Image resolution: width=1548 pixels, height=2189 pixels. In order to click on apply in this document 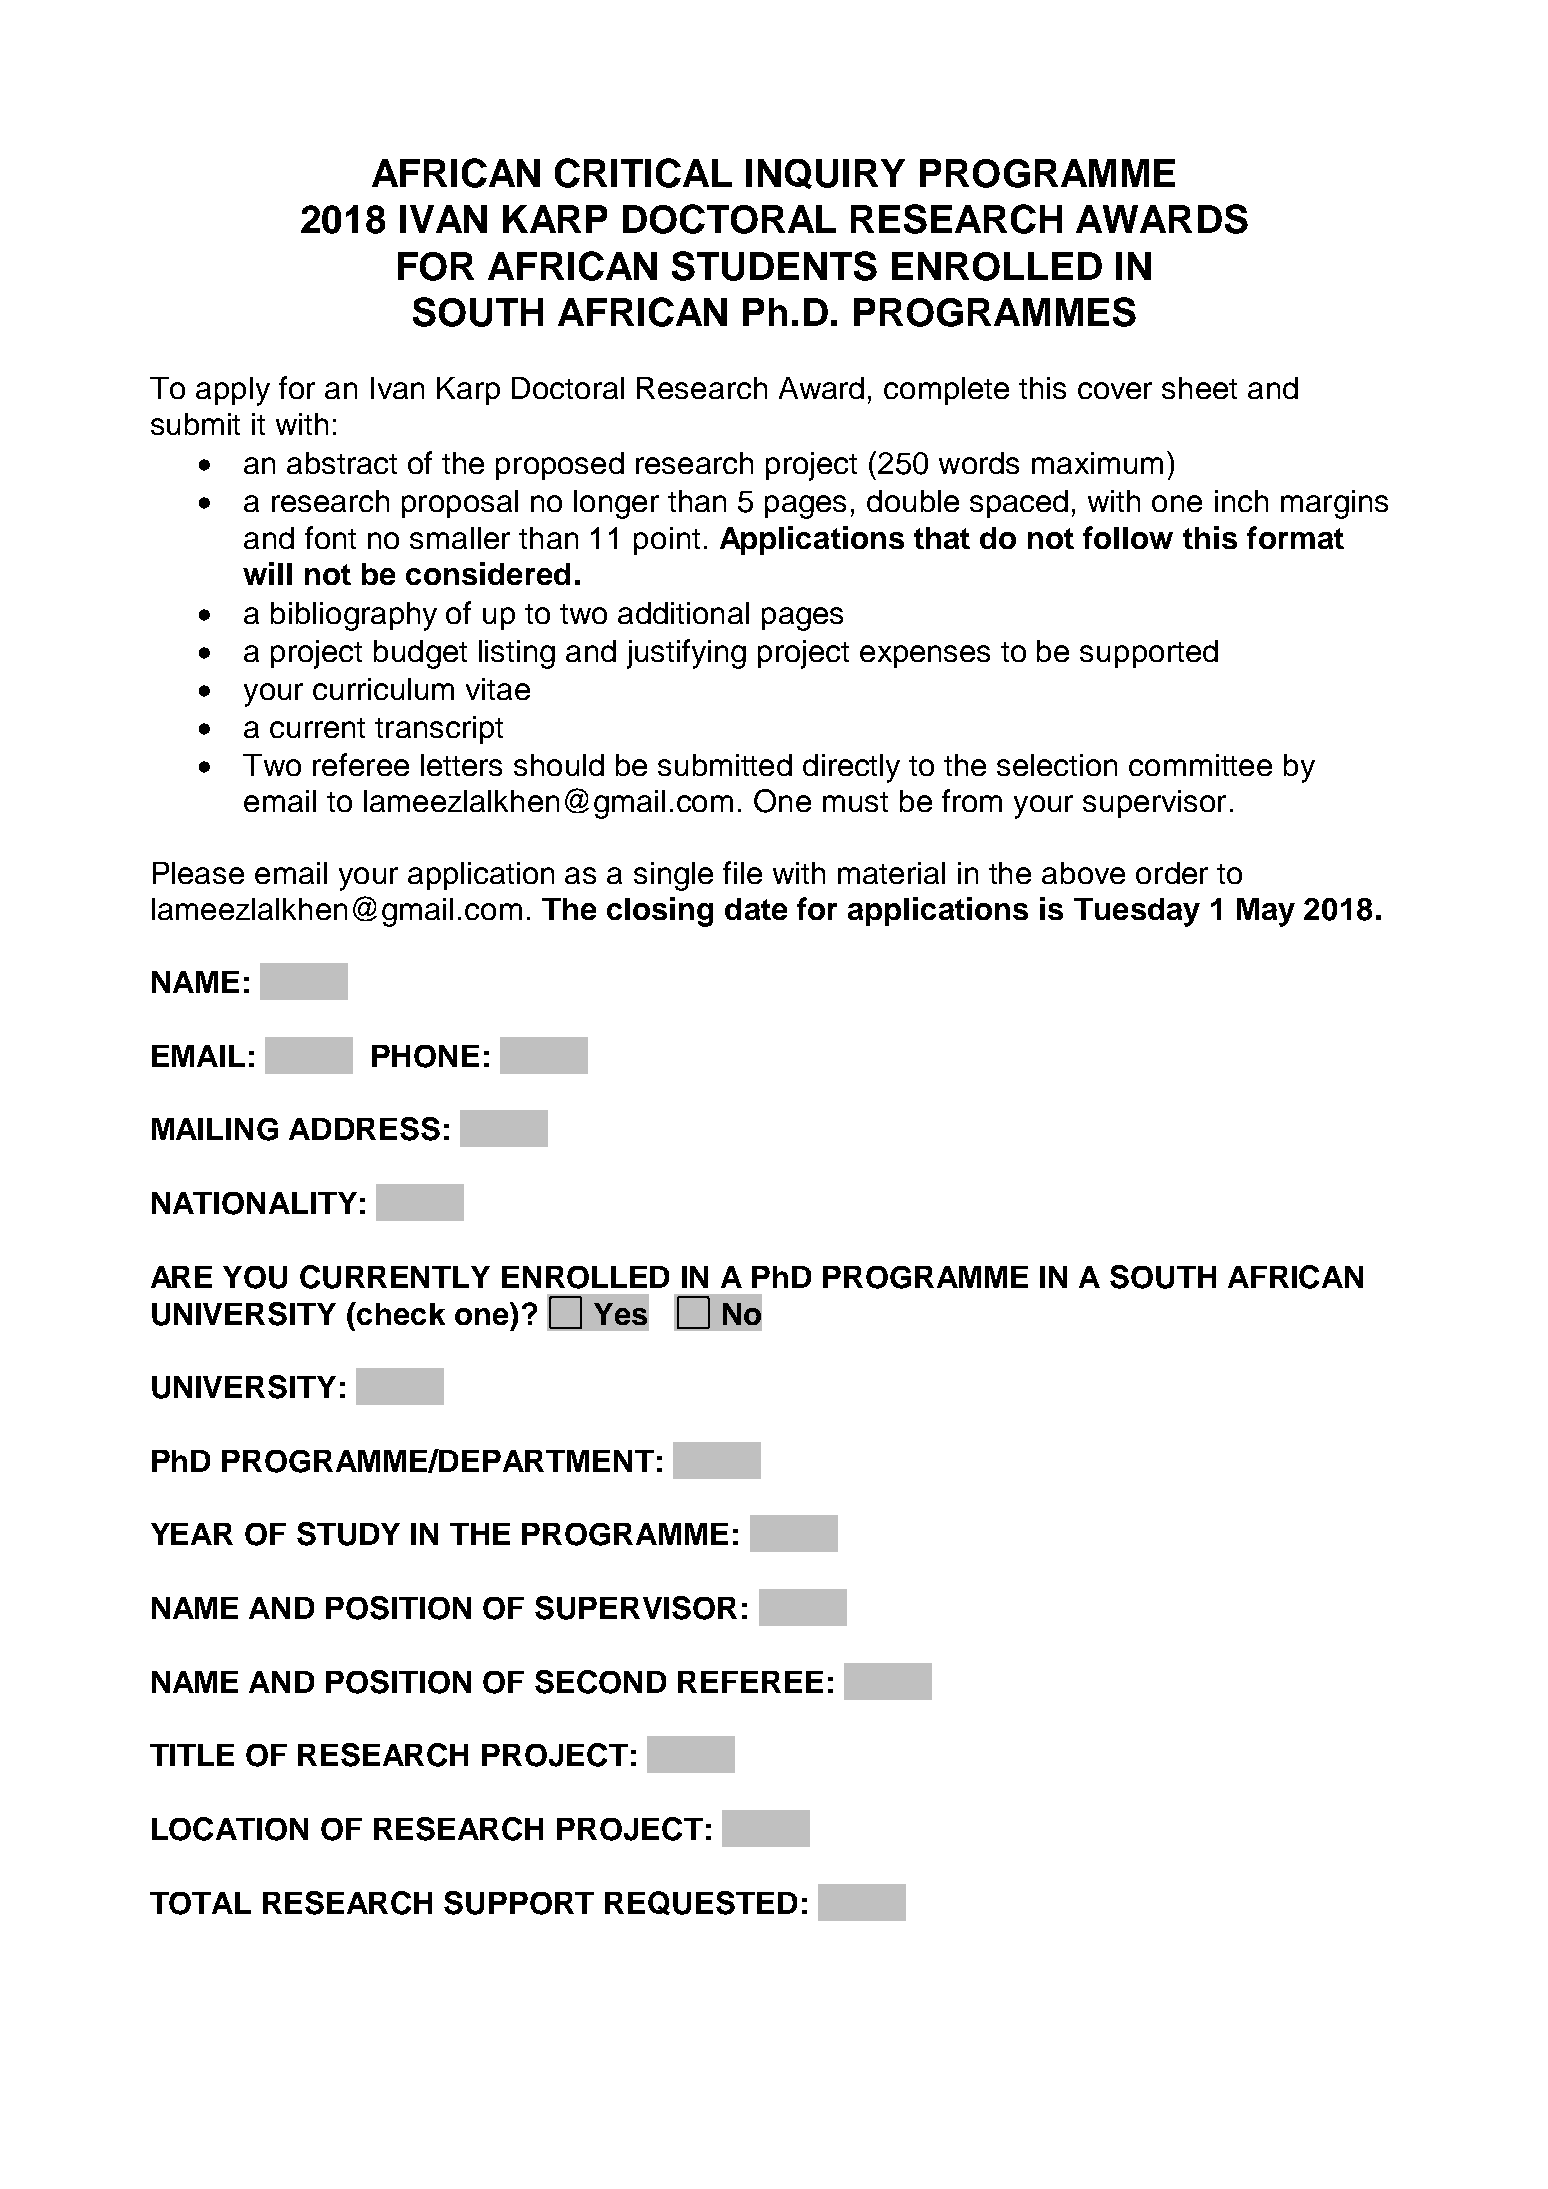, I will do `click(233, 391)`.
